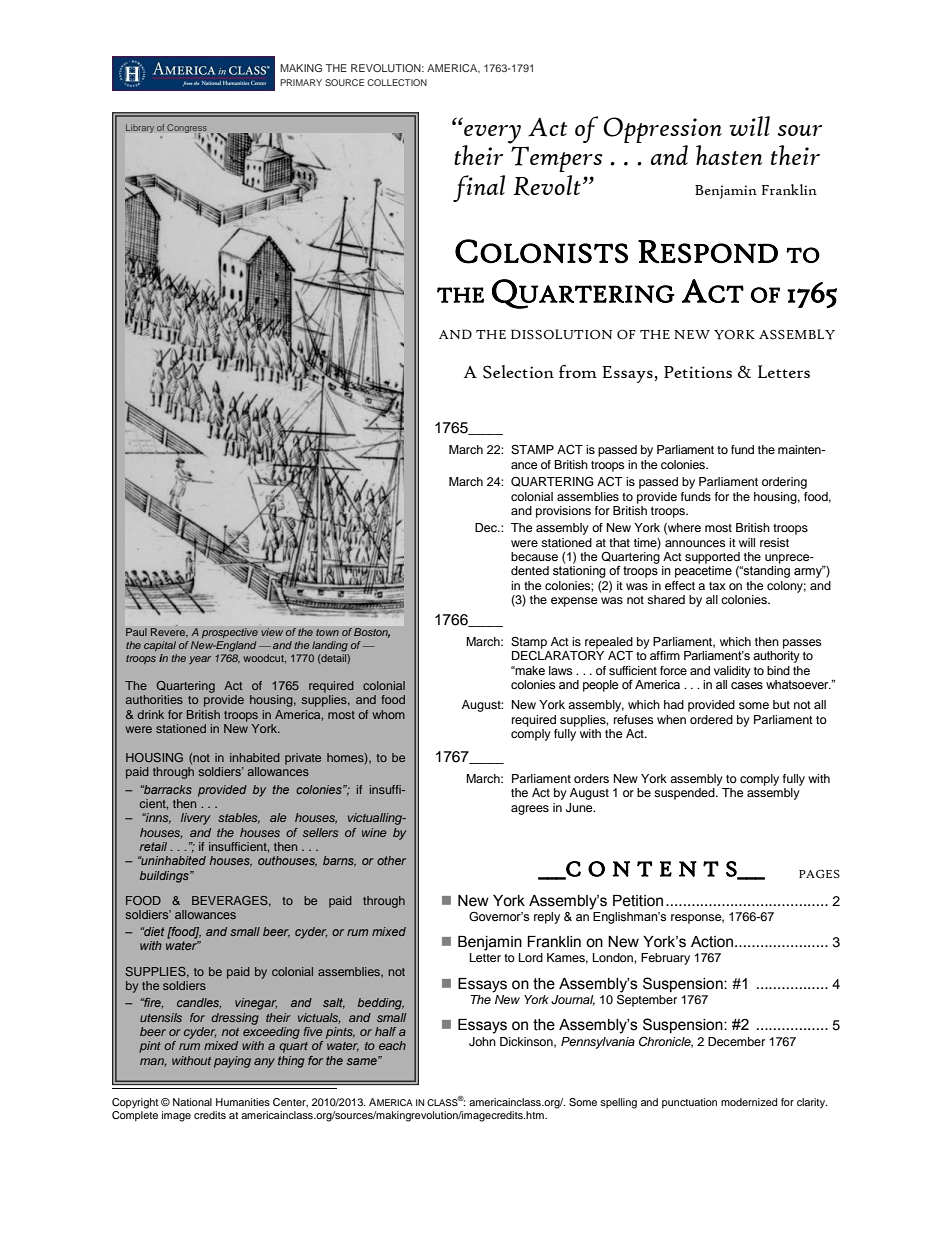 The width and height of the screenshot is (952, 1233). Describe the element at coordinates (492, 135) in the screenshot. I see `every` at that location.
